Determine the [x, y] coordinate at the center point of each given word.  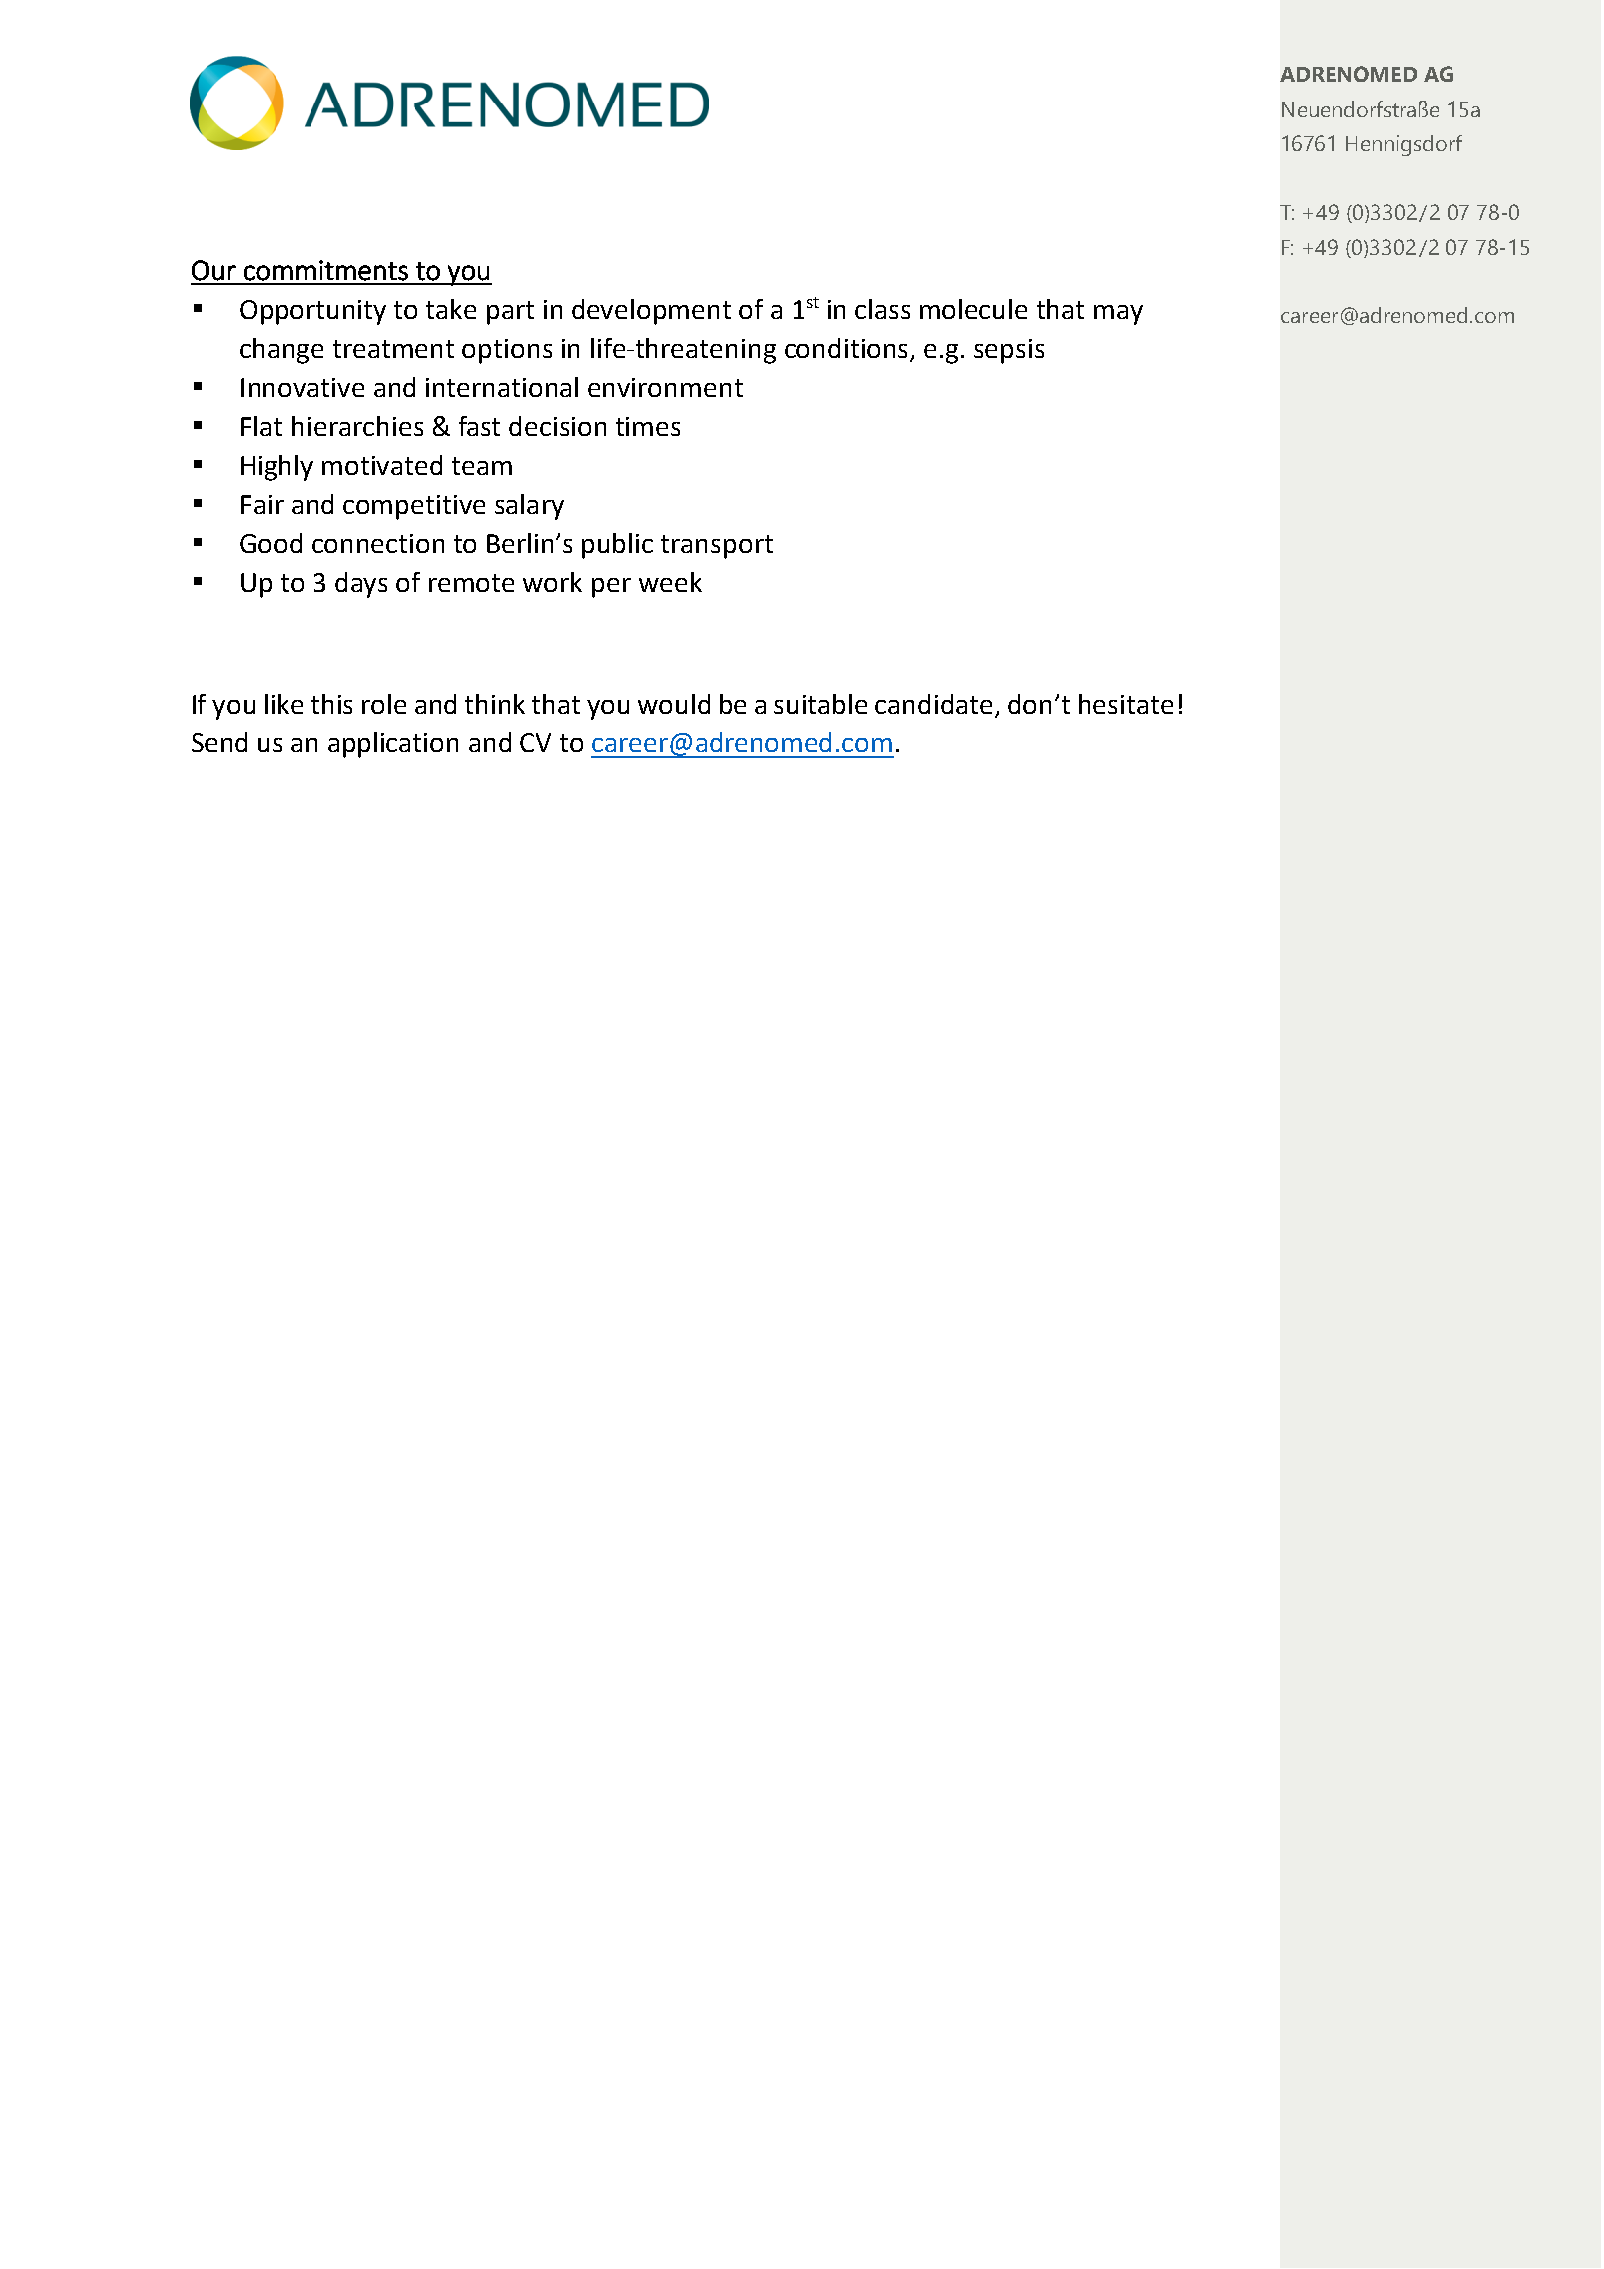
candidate [933, 704]
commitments [326, 270]
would [674, 704]
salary [529, 507]
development [651, 312]
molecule [973, 309]
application [393, 745]
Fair [262, 504]
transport [717, 547]
